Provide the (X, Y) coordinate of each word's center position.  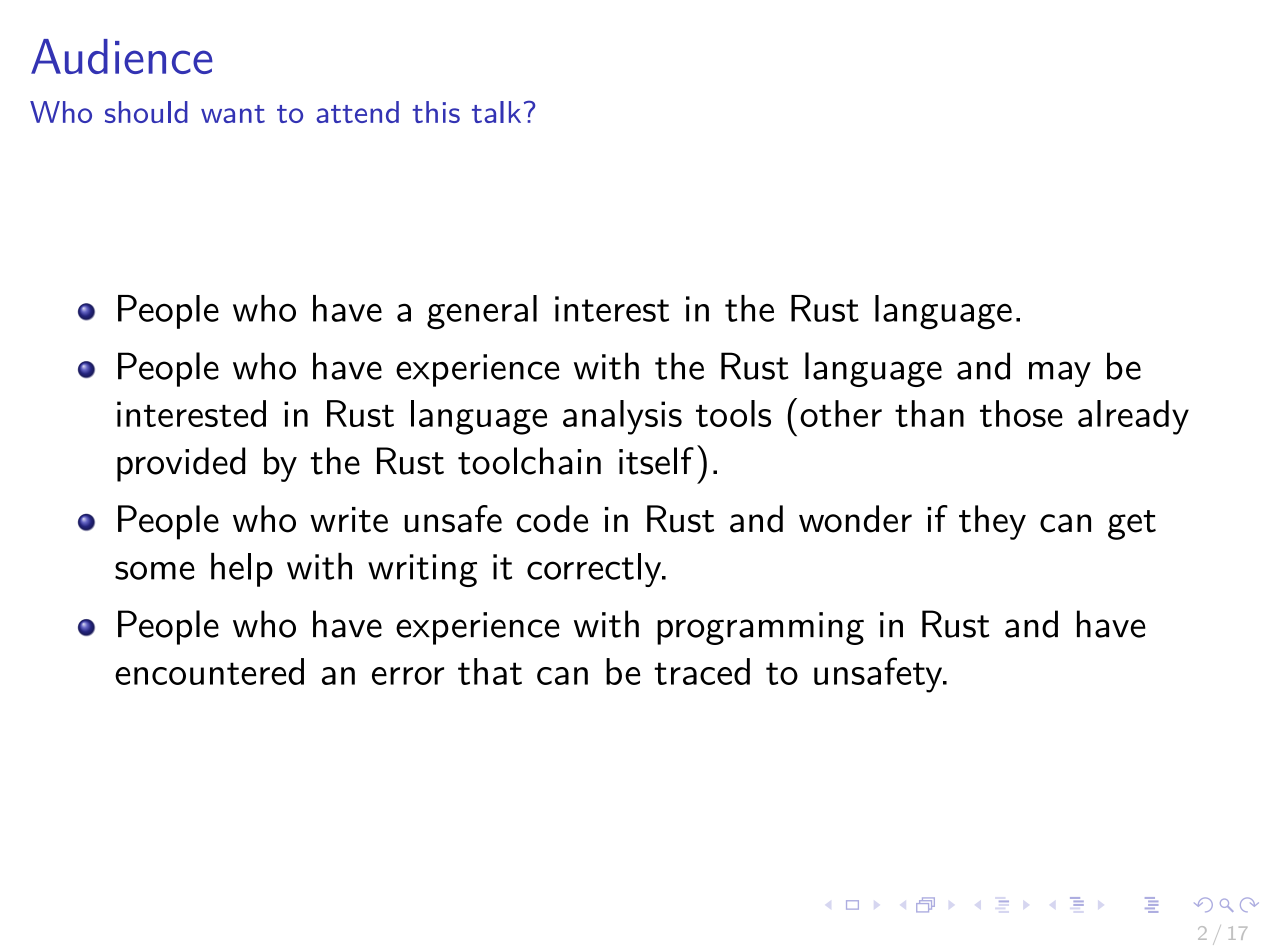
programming (760, 628)
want (233, 114)
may (1060, 374)
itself (656, 461)
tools (733, 413)
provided (181, 464)
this (436, 112)
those (1021, 413)
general (482, 312)
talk (496, 112)
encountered (209, 671)
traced (702, 671)
